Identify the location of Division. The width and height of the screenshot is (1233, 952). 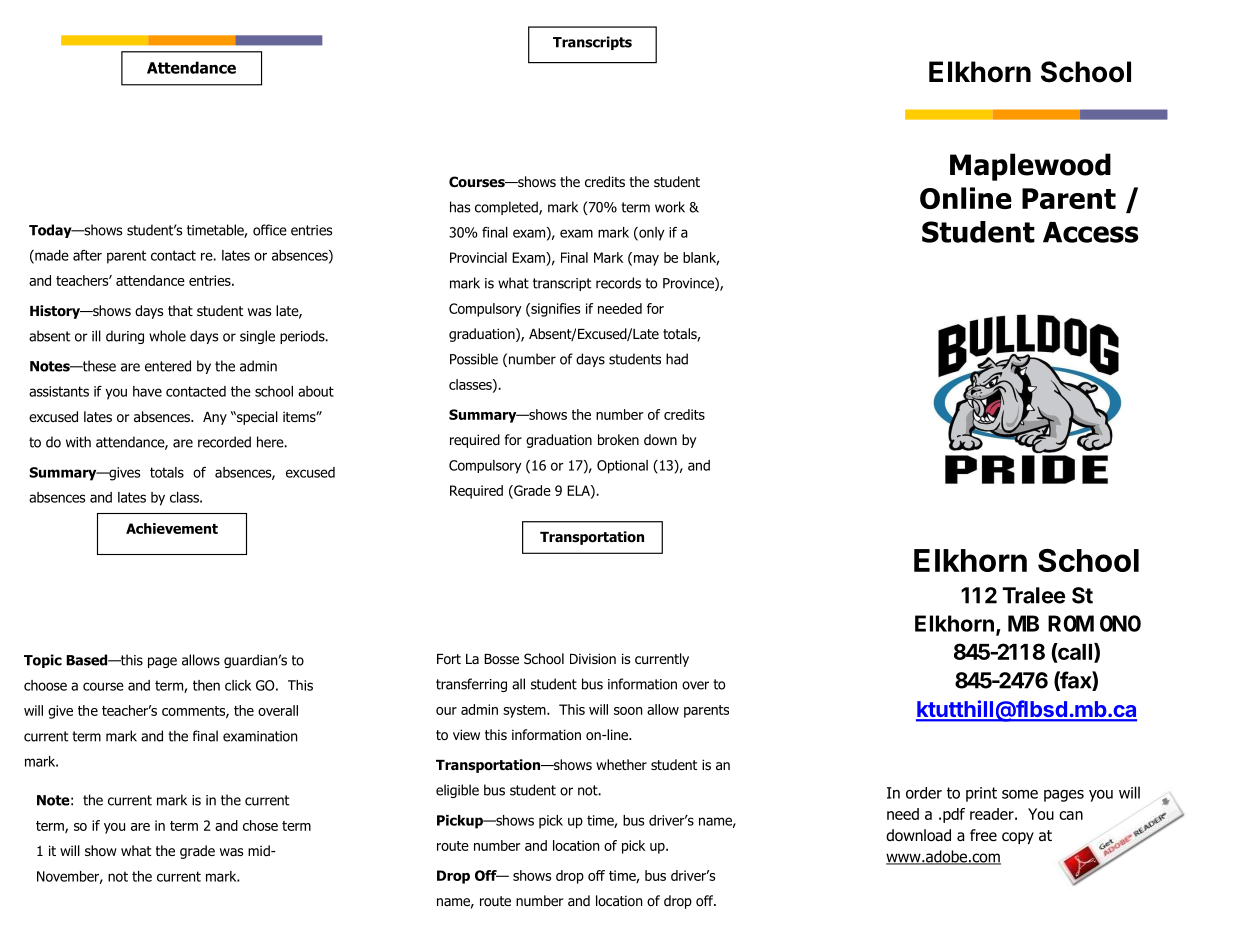
(593, 658).
